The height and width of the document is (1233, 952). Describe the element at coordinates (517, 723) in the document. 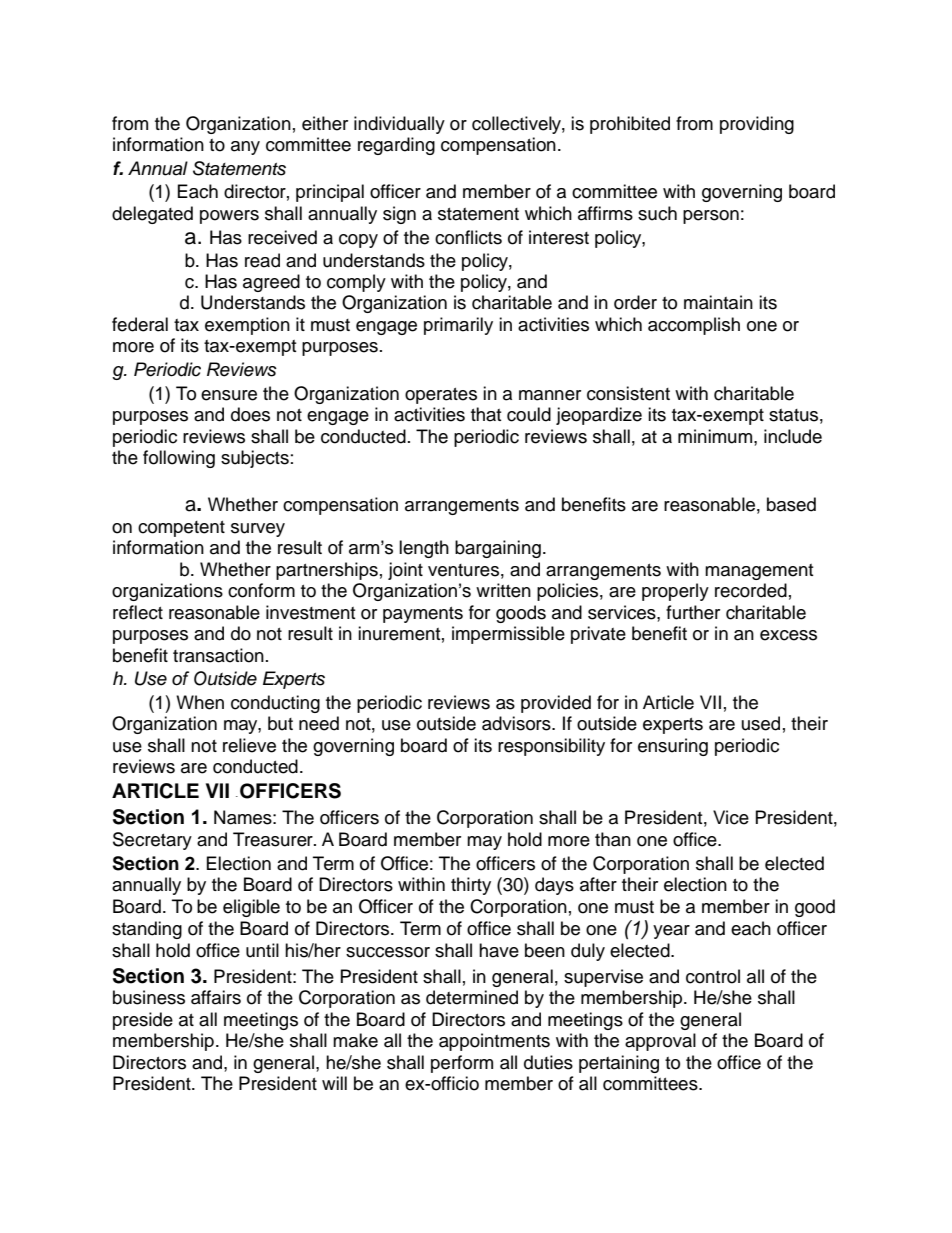

I see `advisors` at that location.
